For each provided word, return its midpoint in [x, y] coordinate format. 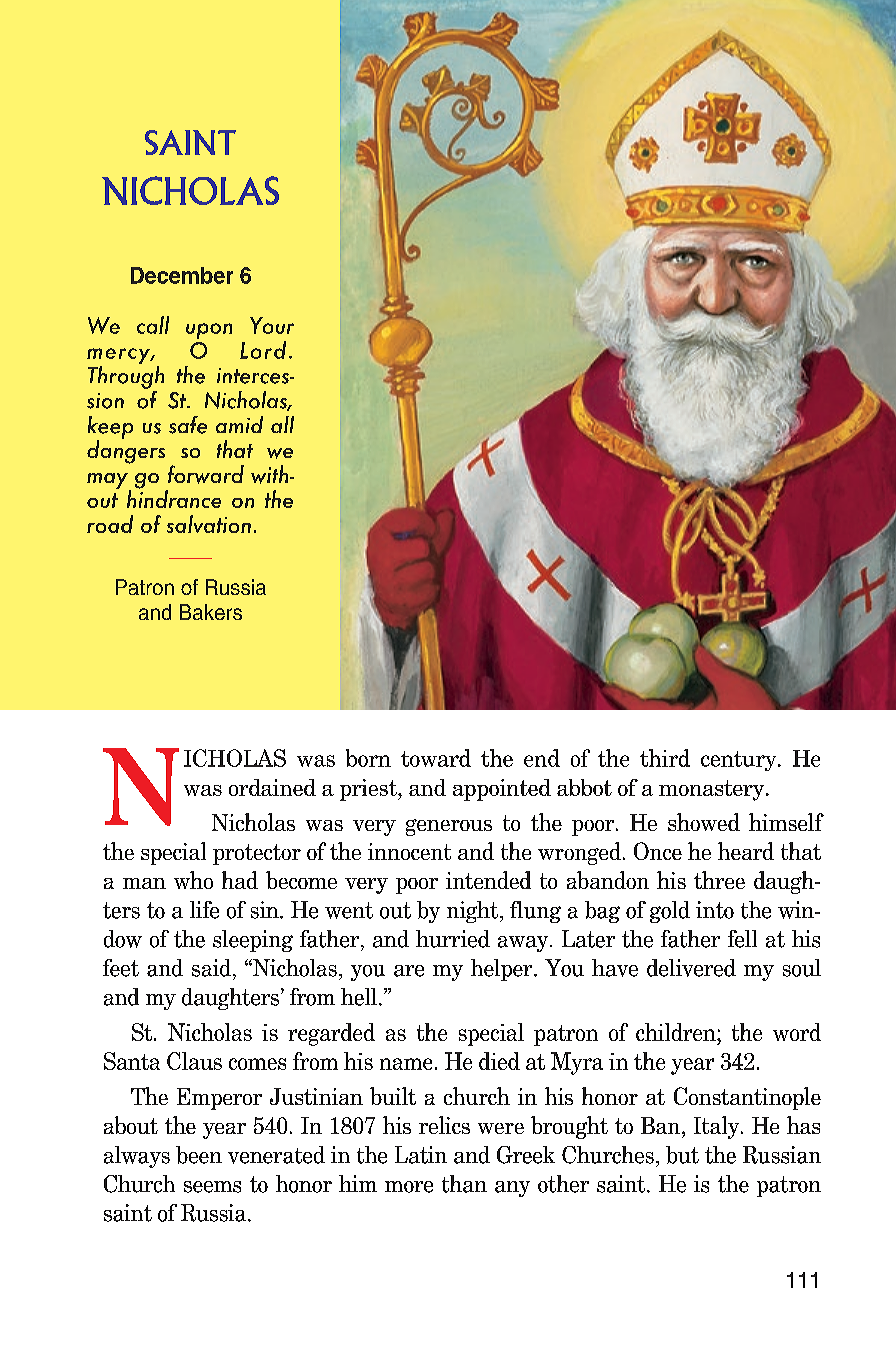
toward [436, 758]
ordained [272, 787]
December [182, 275]
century [740, 761]
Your [272, 325]
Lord [263, 350]
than [464, 1184]
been [199, 1155]
